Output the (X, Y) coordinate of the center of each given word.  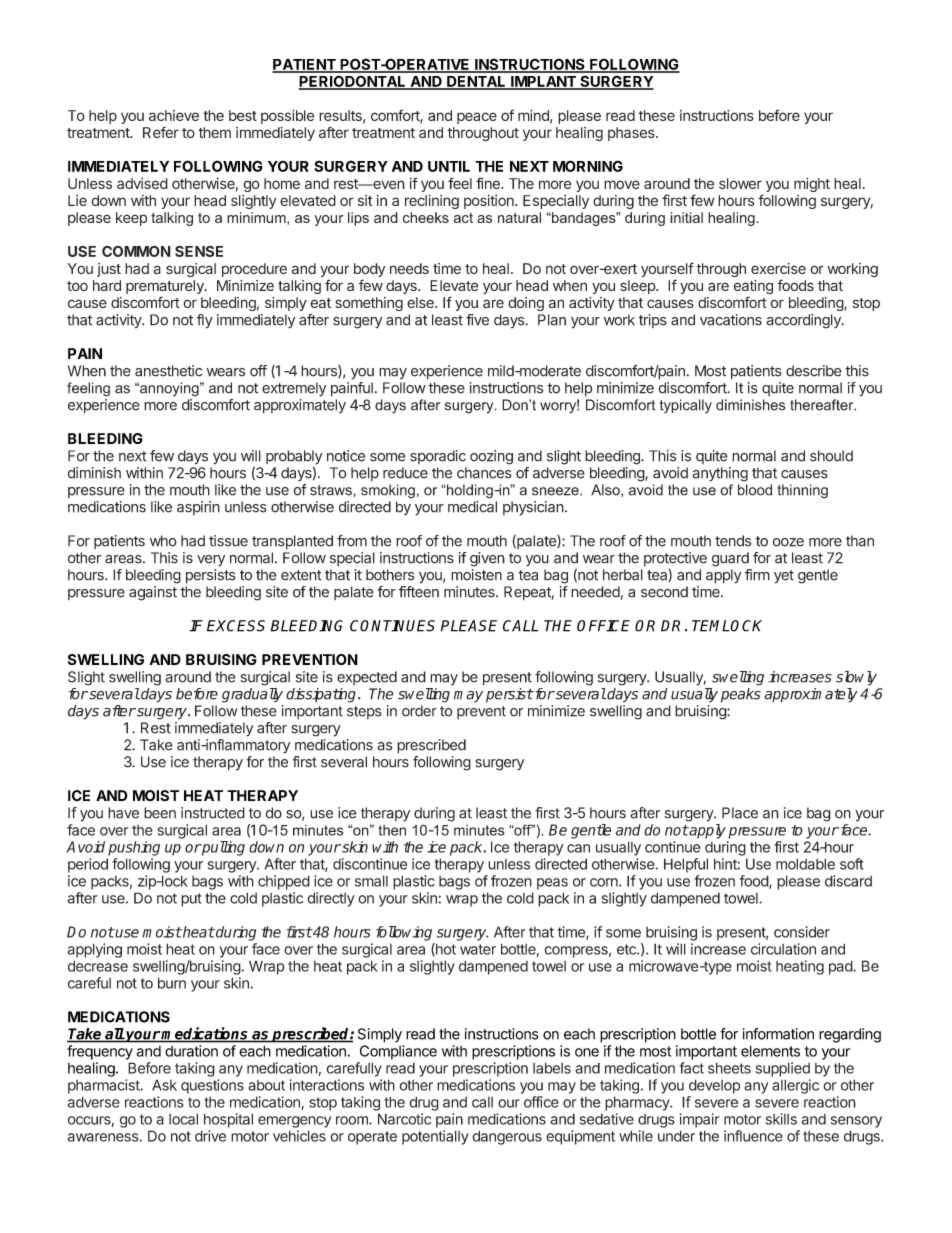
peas (552, 884)
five (477, 320)
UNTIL (449, 166)
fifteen (419, 592)
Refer (161, 132)
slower (740, 183)
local (183, 1119)
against (153, 593)
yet (784, 577)
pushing (134, 848)
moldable (805, 864)
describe (814, 371)
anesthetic (168, 371)
